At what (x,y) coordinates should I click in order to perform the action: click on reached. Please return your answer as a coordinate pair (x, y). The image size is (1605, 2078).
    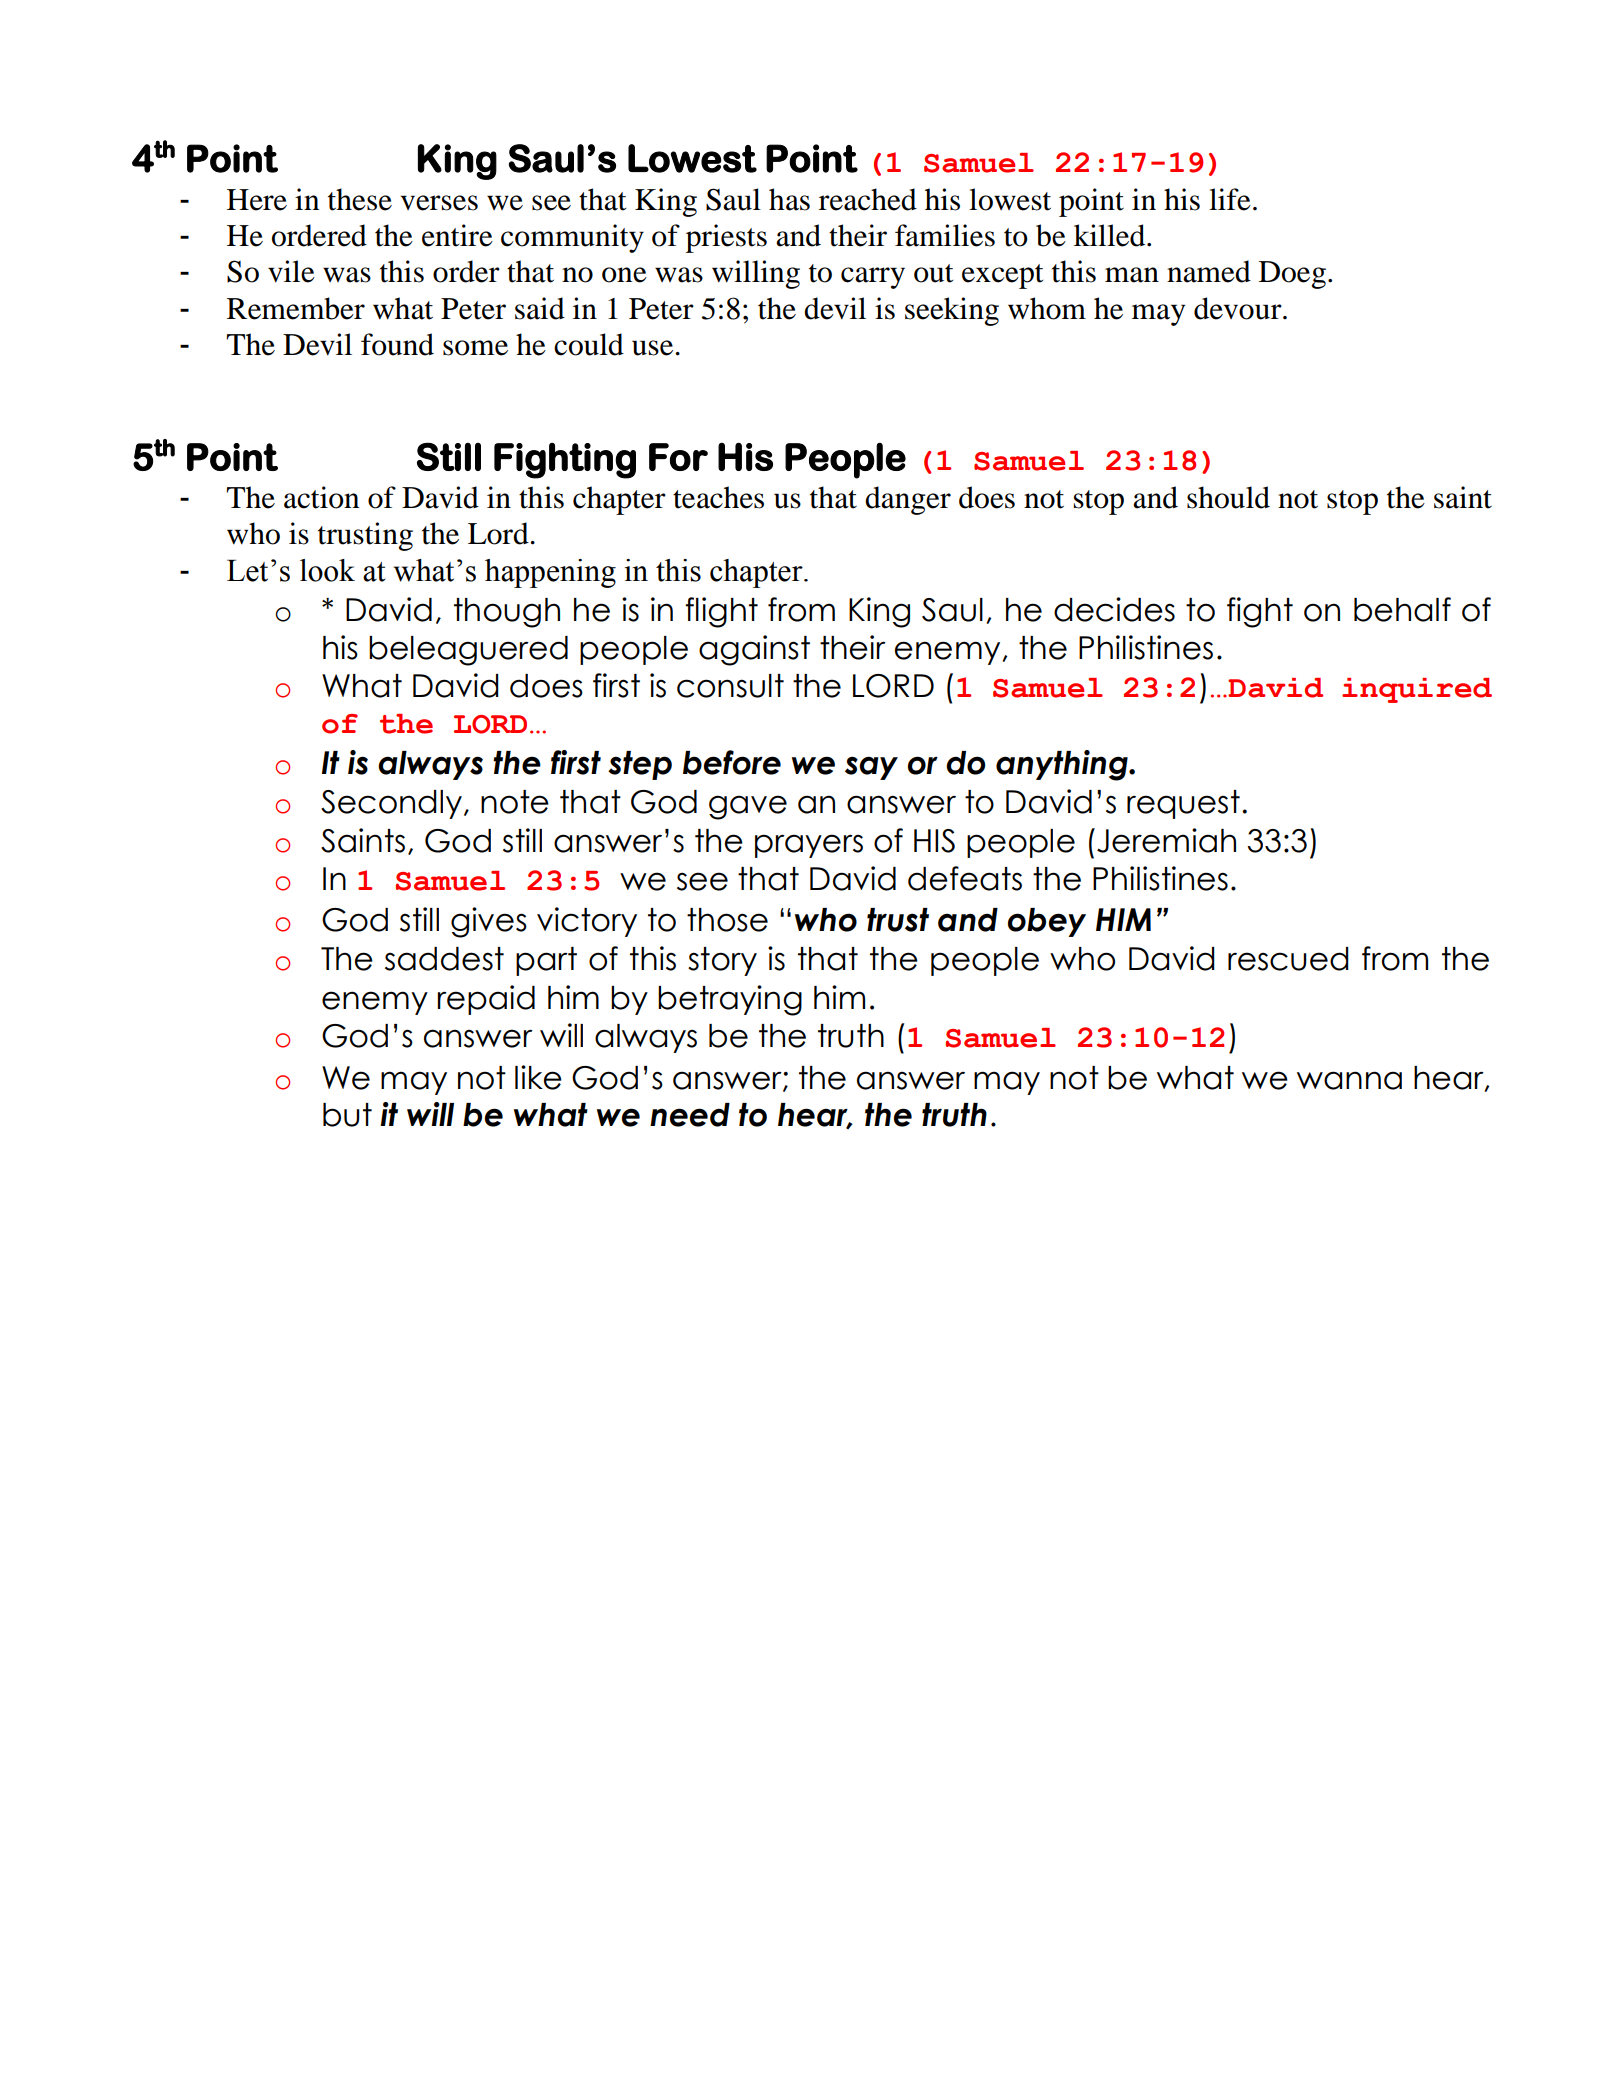
    Looking at the image, I should click on (868, 199).
